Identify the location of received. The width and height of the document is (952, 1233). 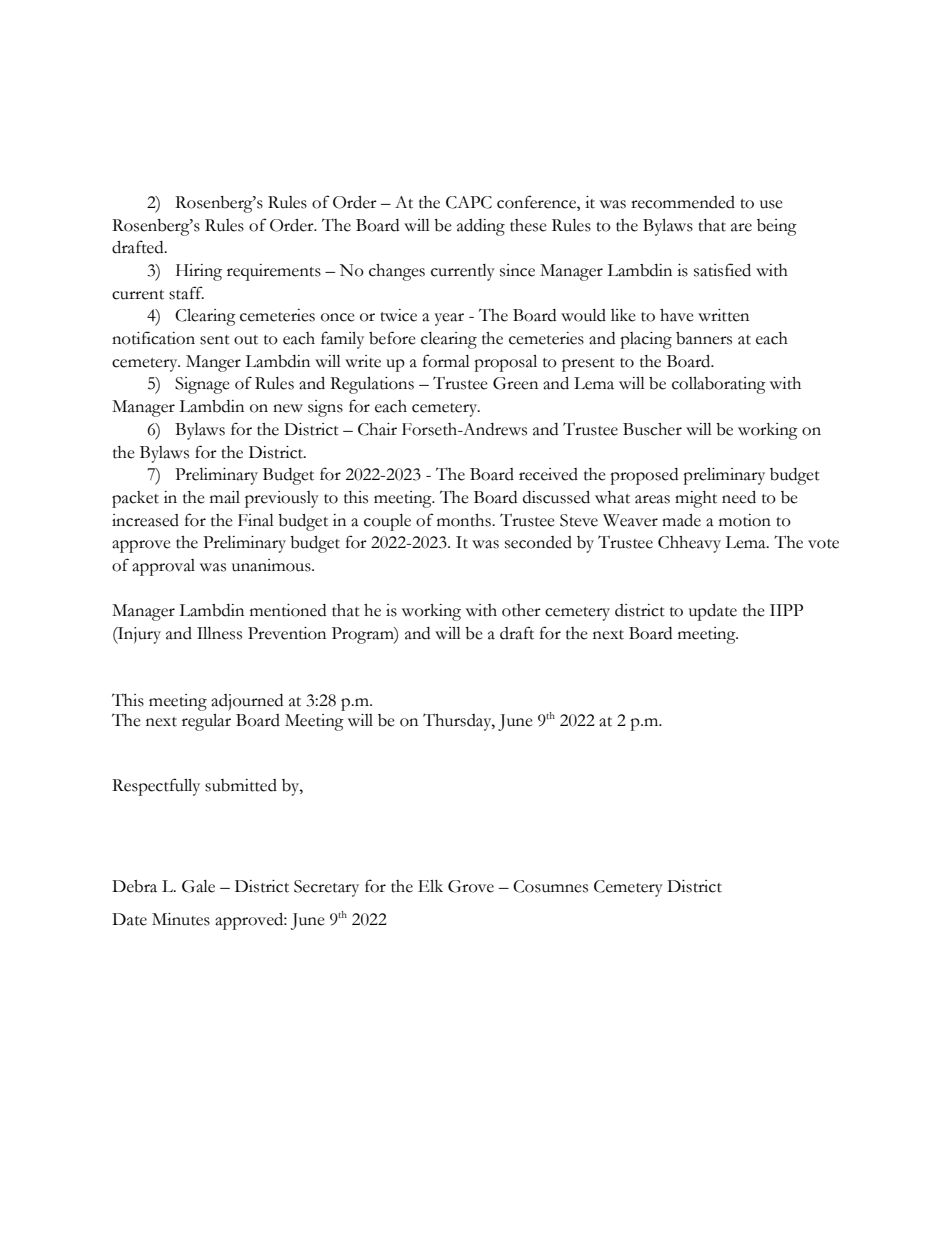
(548, 474).
